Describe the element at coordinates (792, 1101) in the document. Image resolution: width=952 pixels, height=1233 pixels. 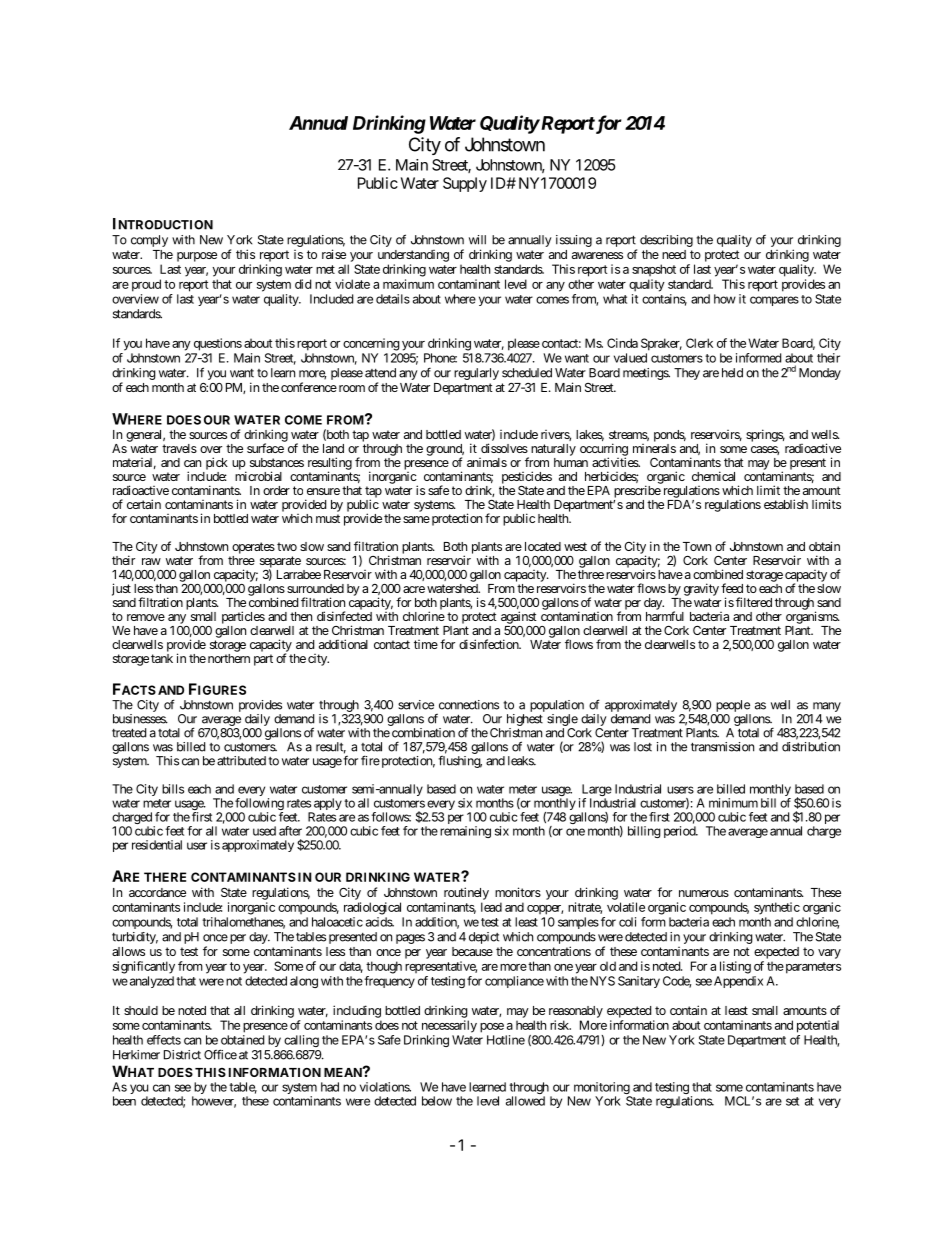
I see `set` at that location.
